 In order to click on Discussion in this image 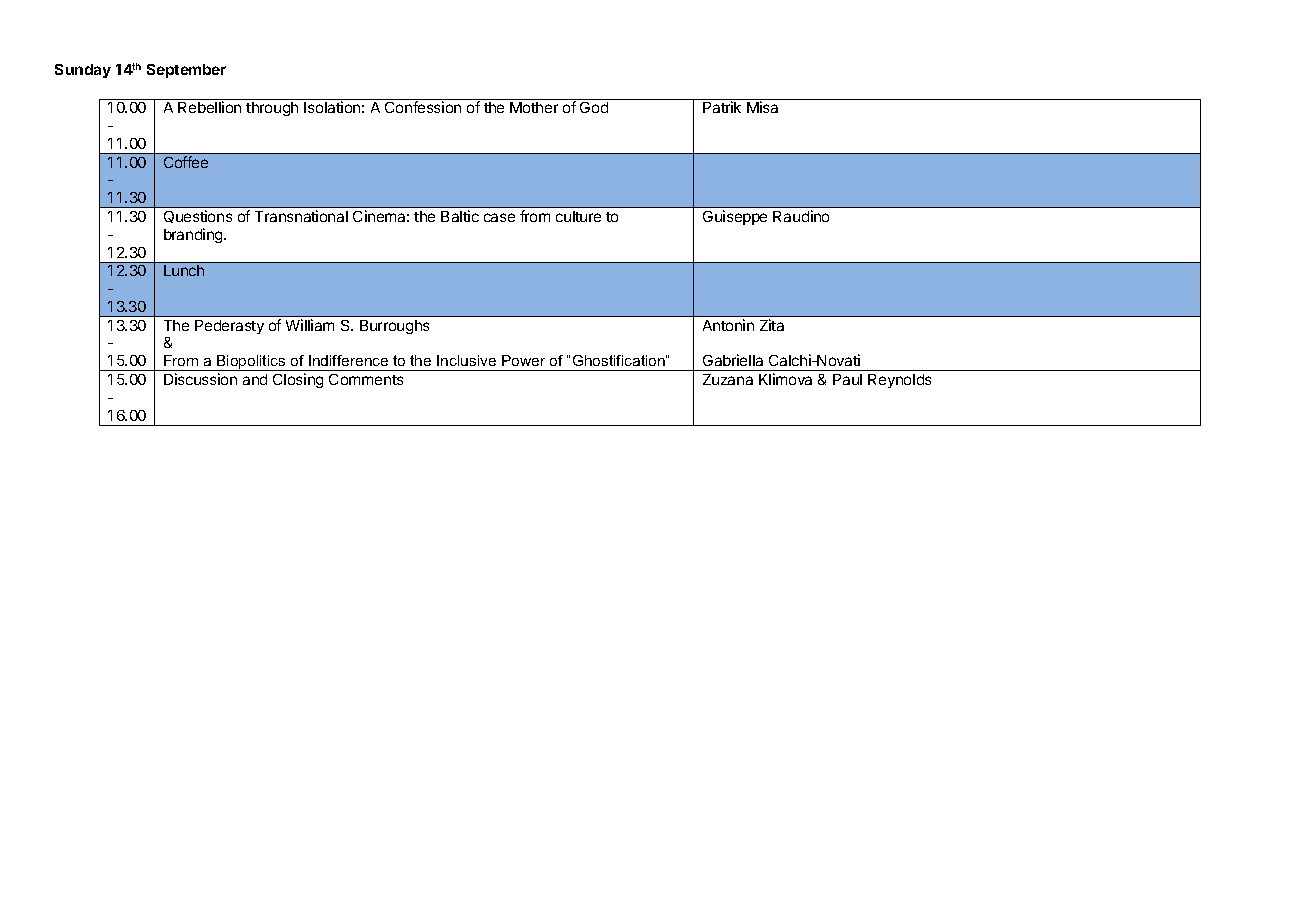, I will do `click(200, 379)`.
